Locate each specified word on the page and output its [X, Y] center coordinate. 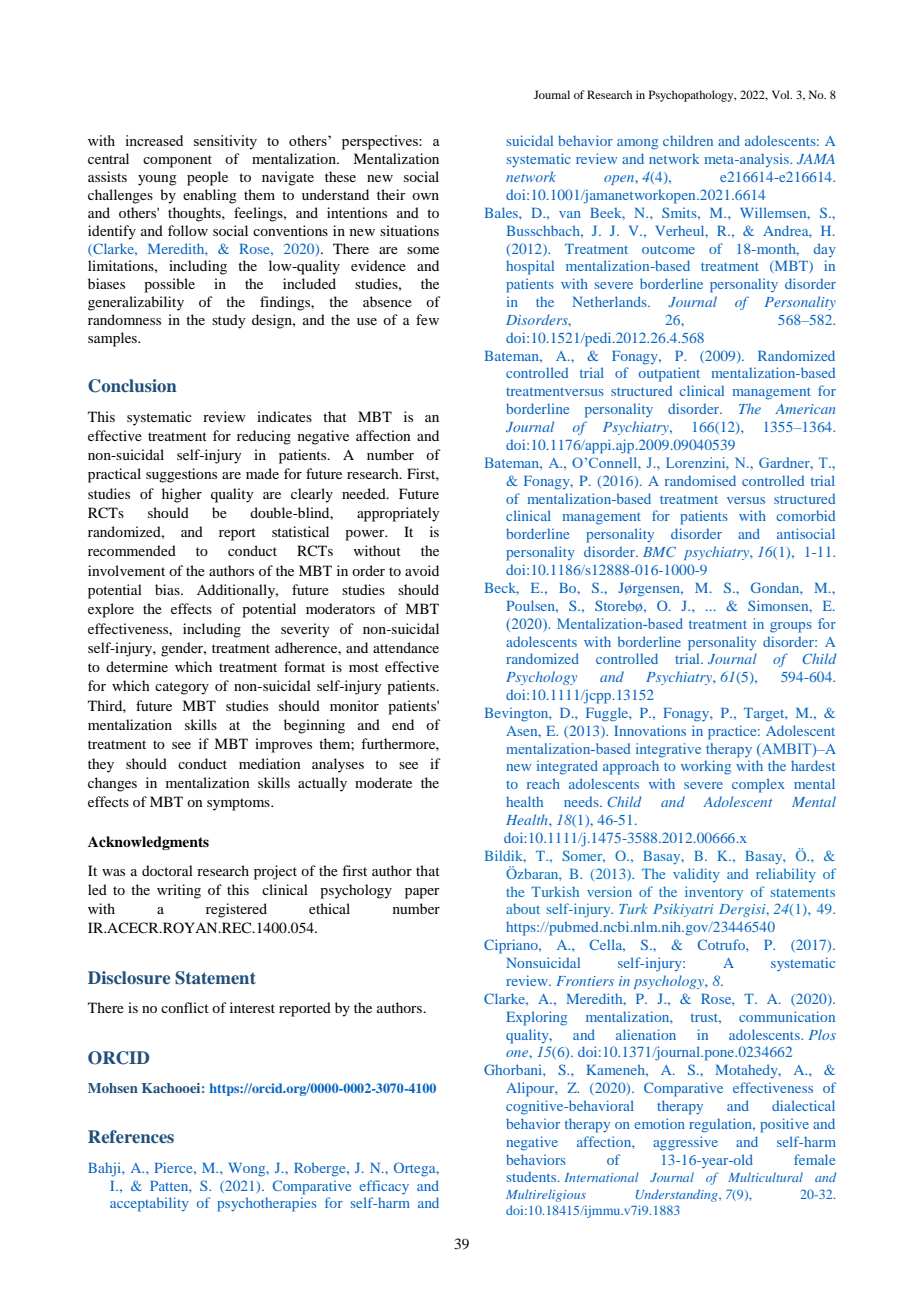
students [533, 1177]
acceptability [149, 1204]
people [207, 178]
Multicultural [765, 1177]
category [182, 688]
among [637, 144]
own [425, 196]
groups [791, 627]
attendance [406, 647]
